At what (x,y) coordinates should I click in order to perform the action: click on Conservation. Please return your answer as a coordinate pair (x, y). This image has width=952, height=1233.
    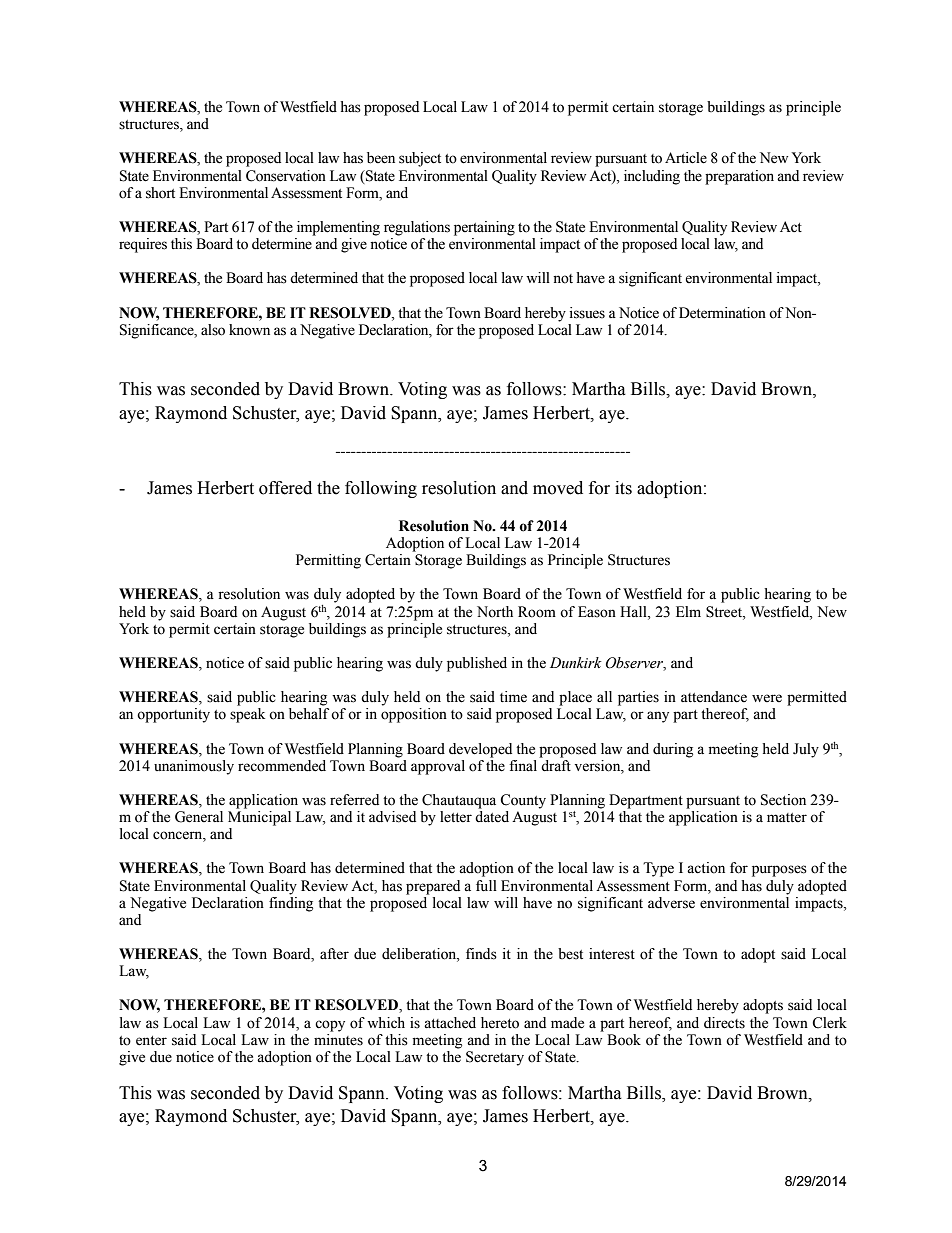
    Looking at the image, I should click on (286, 176).
